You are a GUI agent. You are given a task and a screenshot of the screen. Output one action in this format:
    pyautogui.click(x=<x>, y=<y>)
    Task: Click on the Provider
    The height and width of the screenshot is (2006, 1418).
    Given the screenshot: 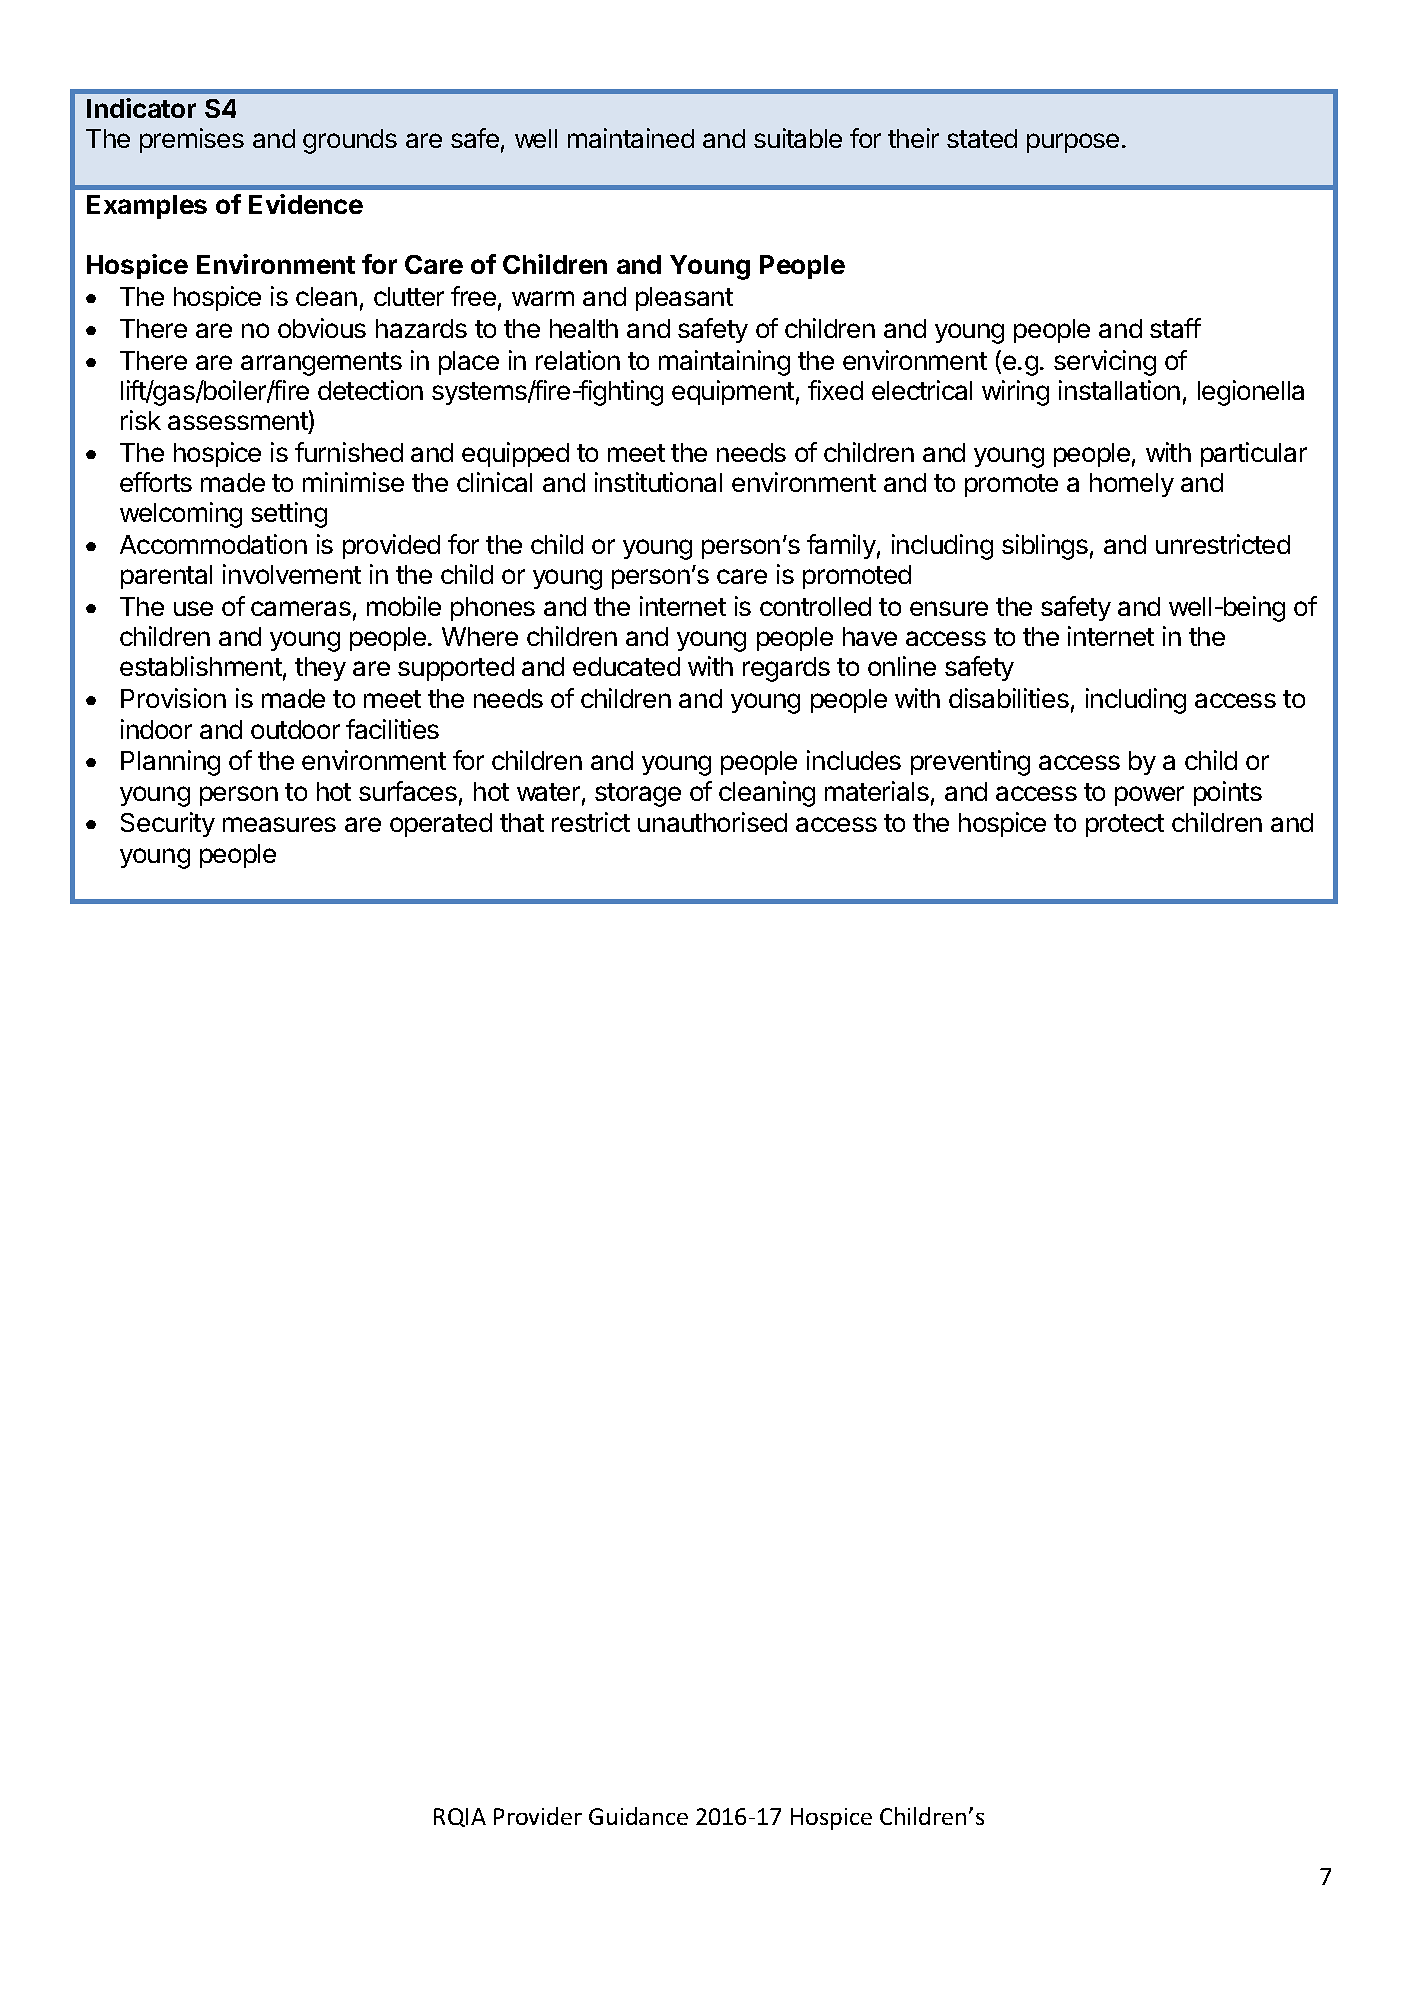 What is the action you would take?
    pyautogui.click(x=538, y=1816)
